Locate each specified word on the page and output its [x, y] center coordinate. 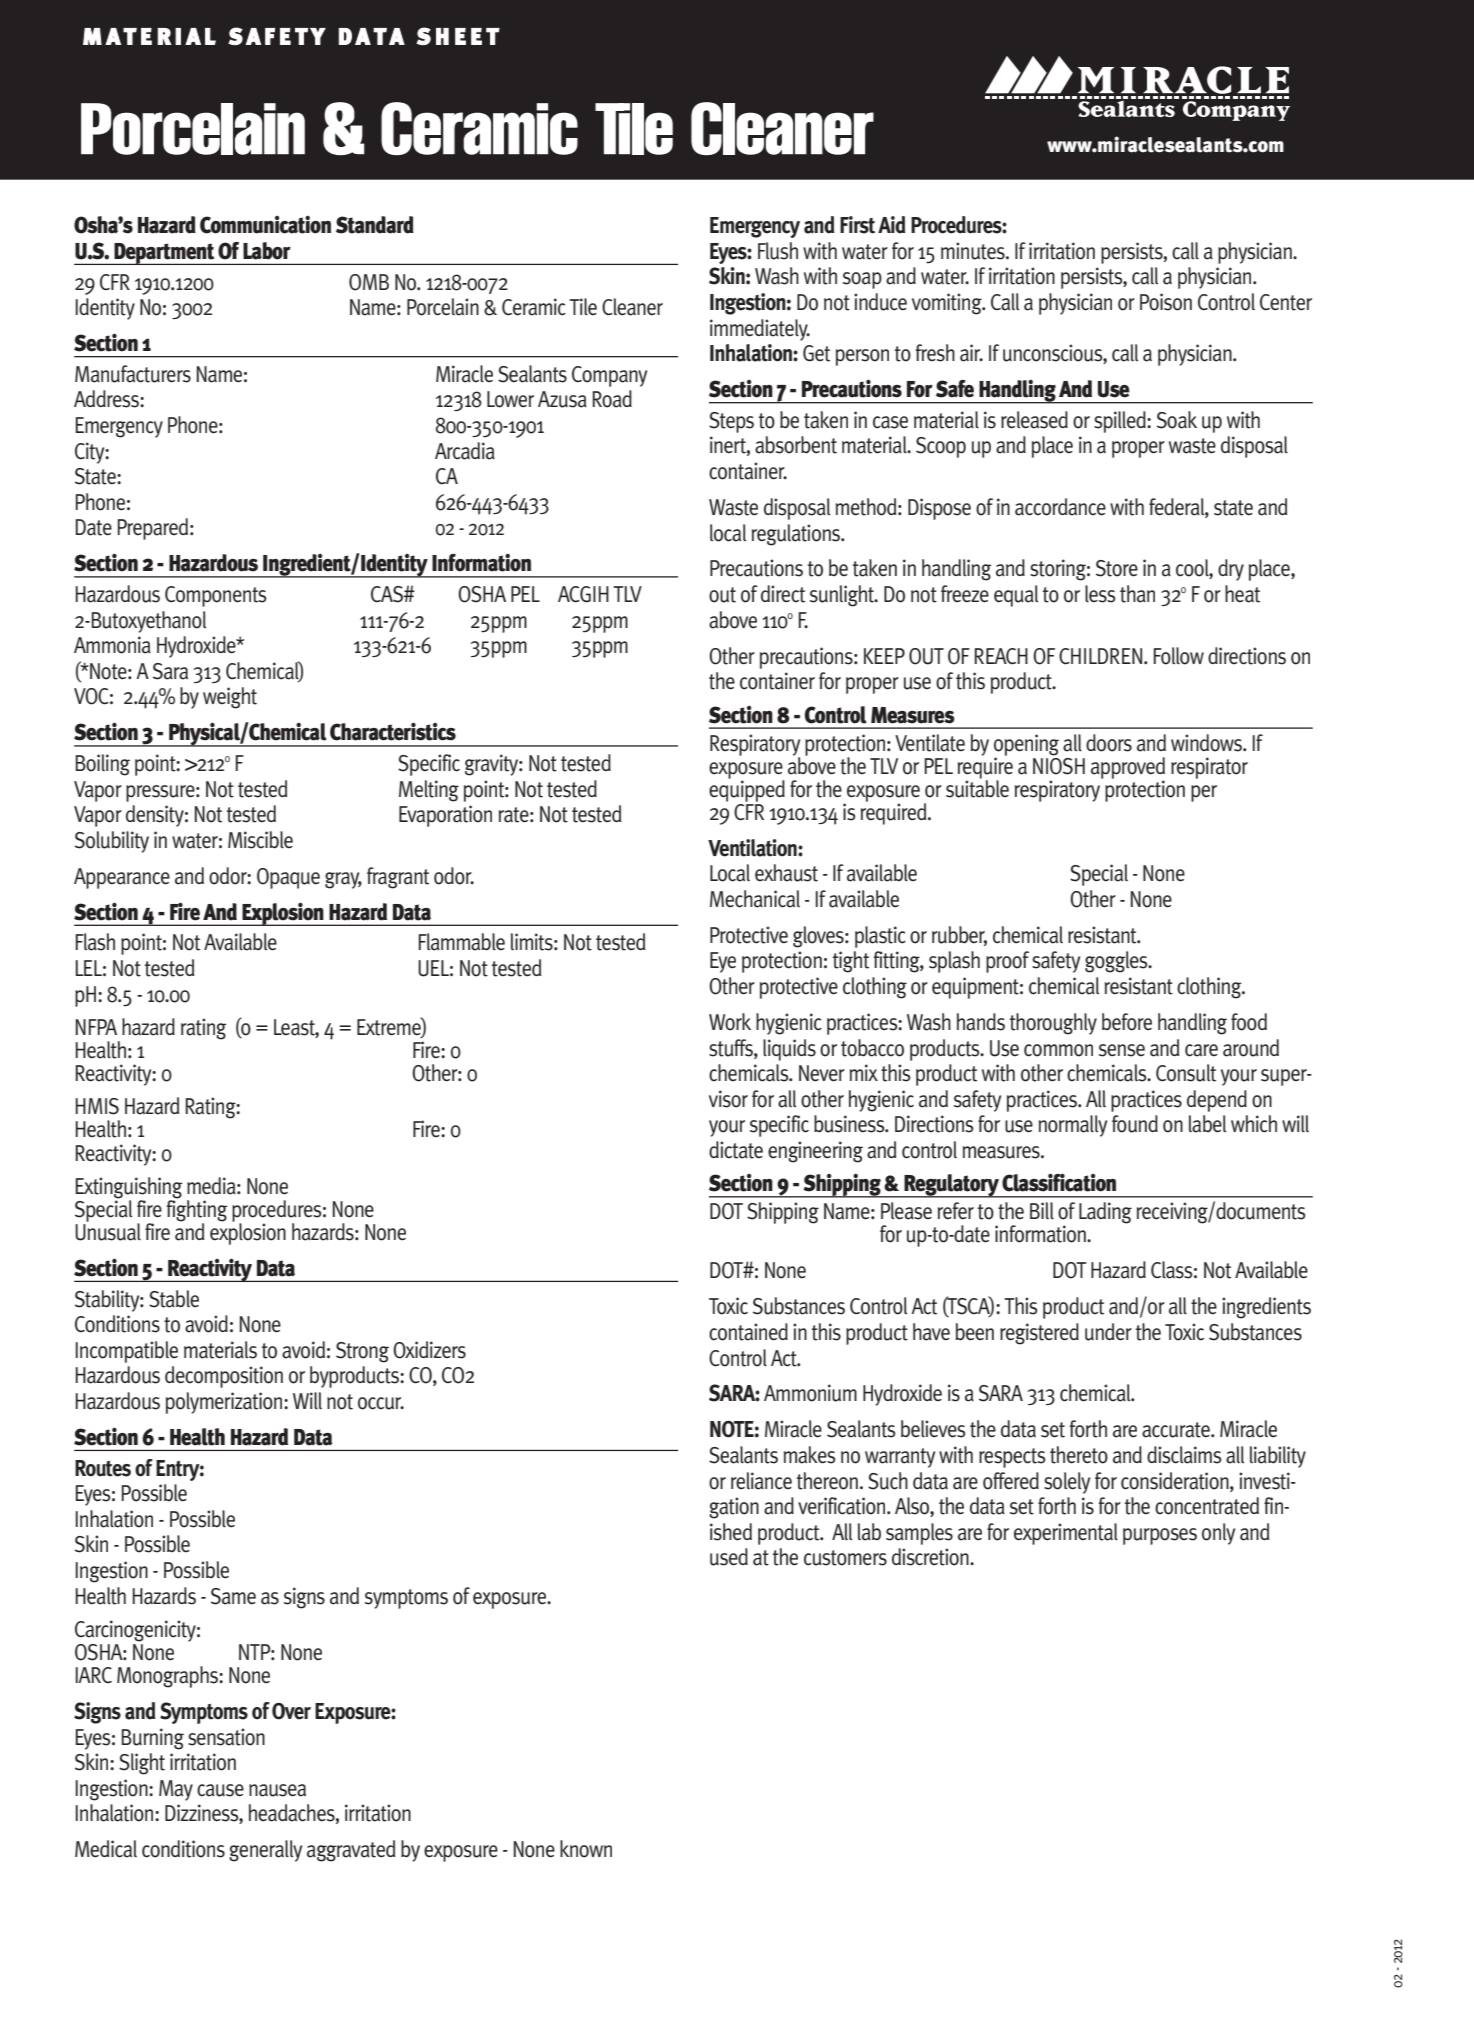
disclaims [1184, 1455]
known [586, 1849]
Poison [1166, 302]
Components [216, 596]
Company [609, 376]
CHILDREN [1102, 656]
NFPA [96, 1027]
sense [1122, 1050]
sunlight [843, 596]
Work [730, 1022]
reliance [761, 1481]
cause [220, 1790]
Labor [267, 251]
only [1218, 1534]
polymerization [225, 1403]
